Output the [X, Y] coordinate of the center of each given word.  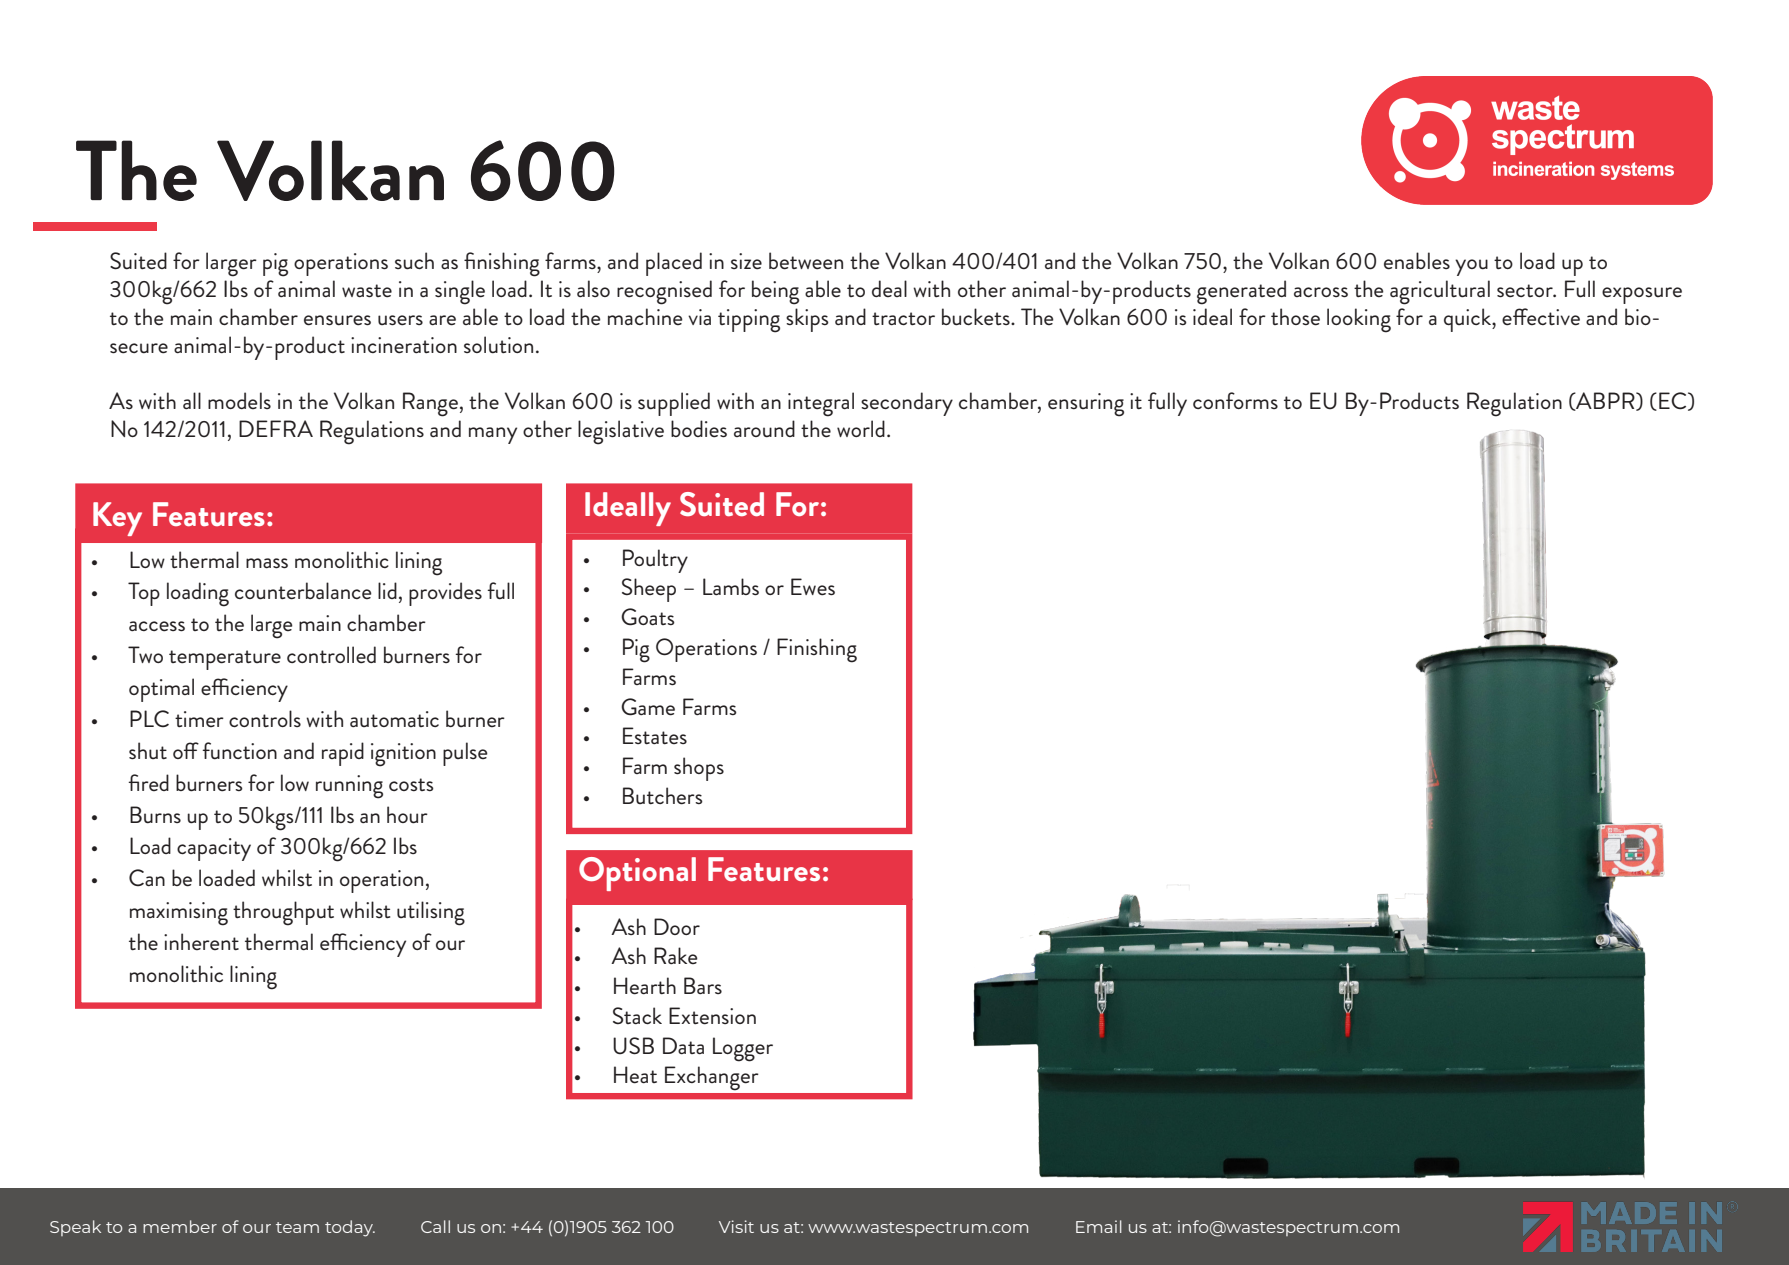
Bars [703, 985]
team [297, 1227]
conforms [1235, 400]
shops [699, 769]
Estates [655, 735]
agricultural [1440, 292]
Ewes [813, 587]
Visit [736, 1226]
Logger [743, 1049]
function [239, 751]
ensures [337, 320]
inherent [201, 941]
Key [117, 519]
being [775, 292]
